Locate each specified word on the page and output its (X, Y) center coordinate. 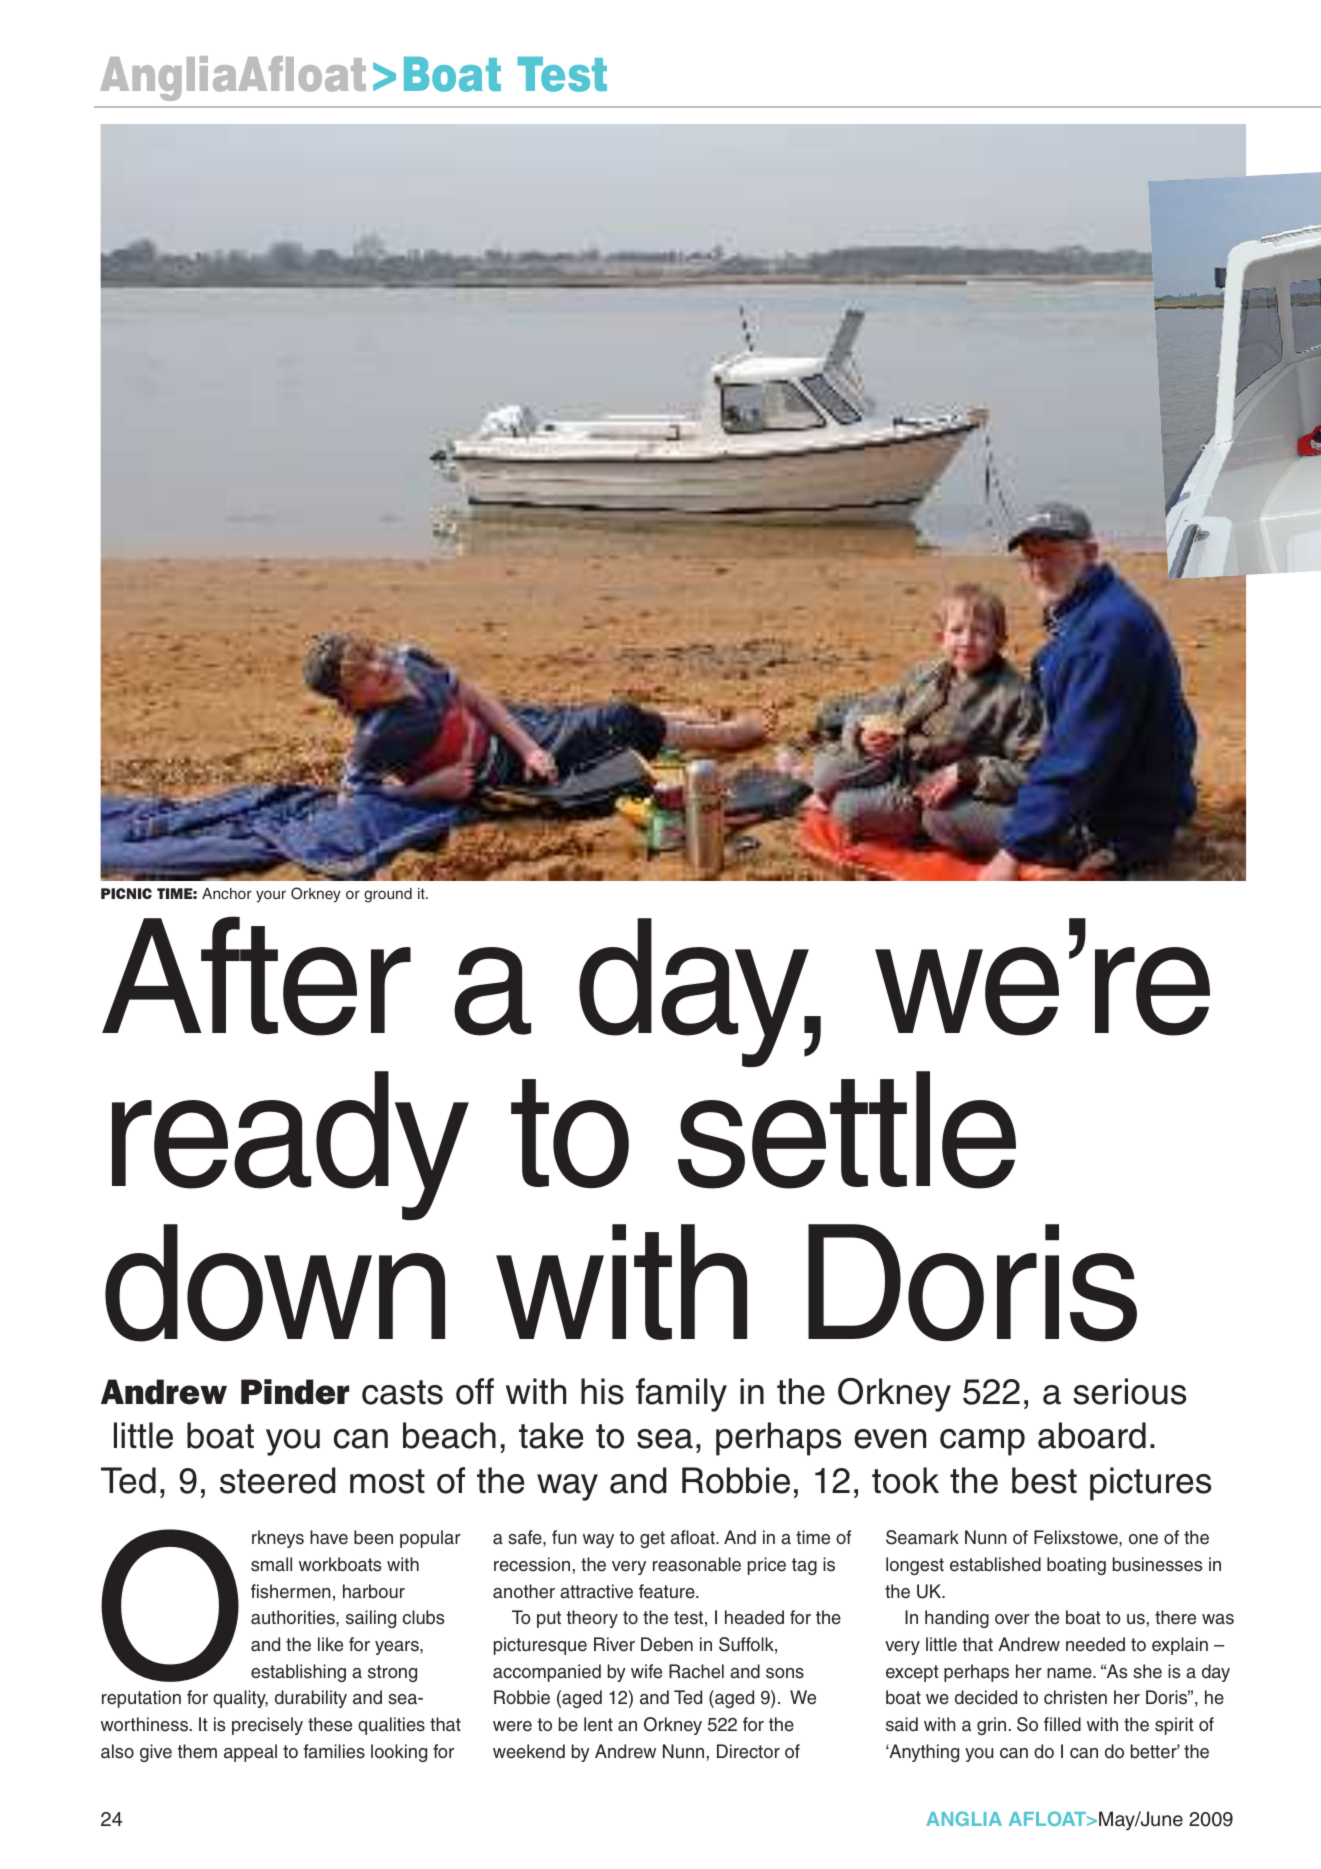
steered (278, 1480)
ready (290, 1145)
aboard (1092, 1435)
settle (847, 1130)
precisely (267, 1726)
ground (388, 895)
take (551, 1435)
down (275, 1283)
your (271, 896)
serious (1129, 1391)
